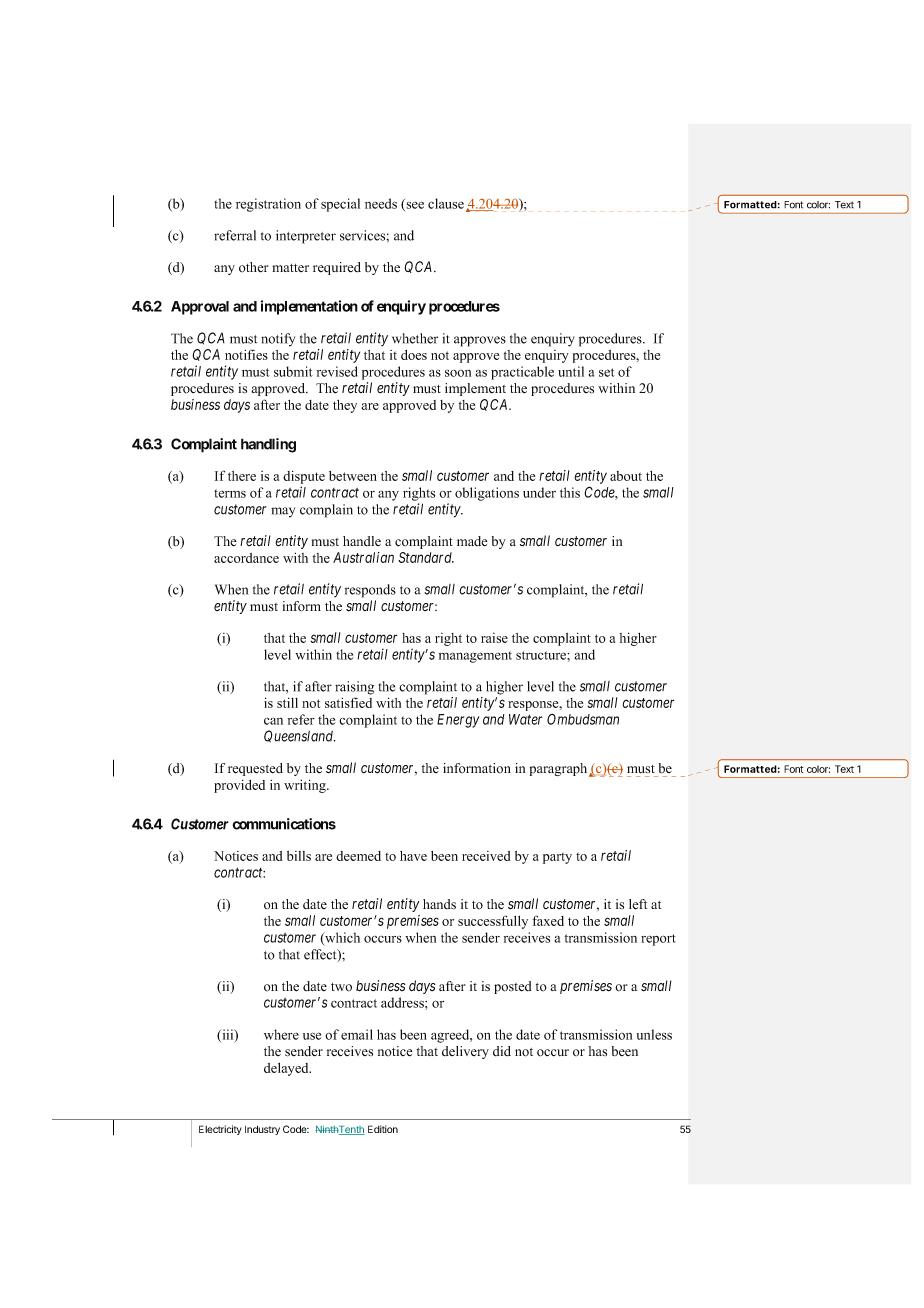 The image size is (924, 1308). What do you see at coordinates (262, 1130) in the screenshot?
I see `Industry` at bounding box center [262, 1130].
